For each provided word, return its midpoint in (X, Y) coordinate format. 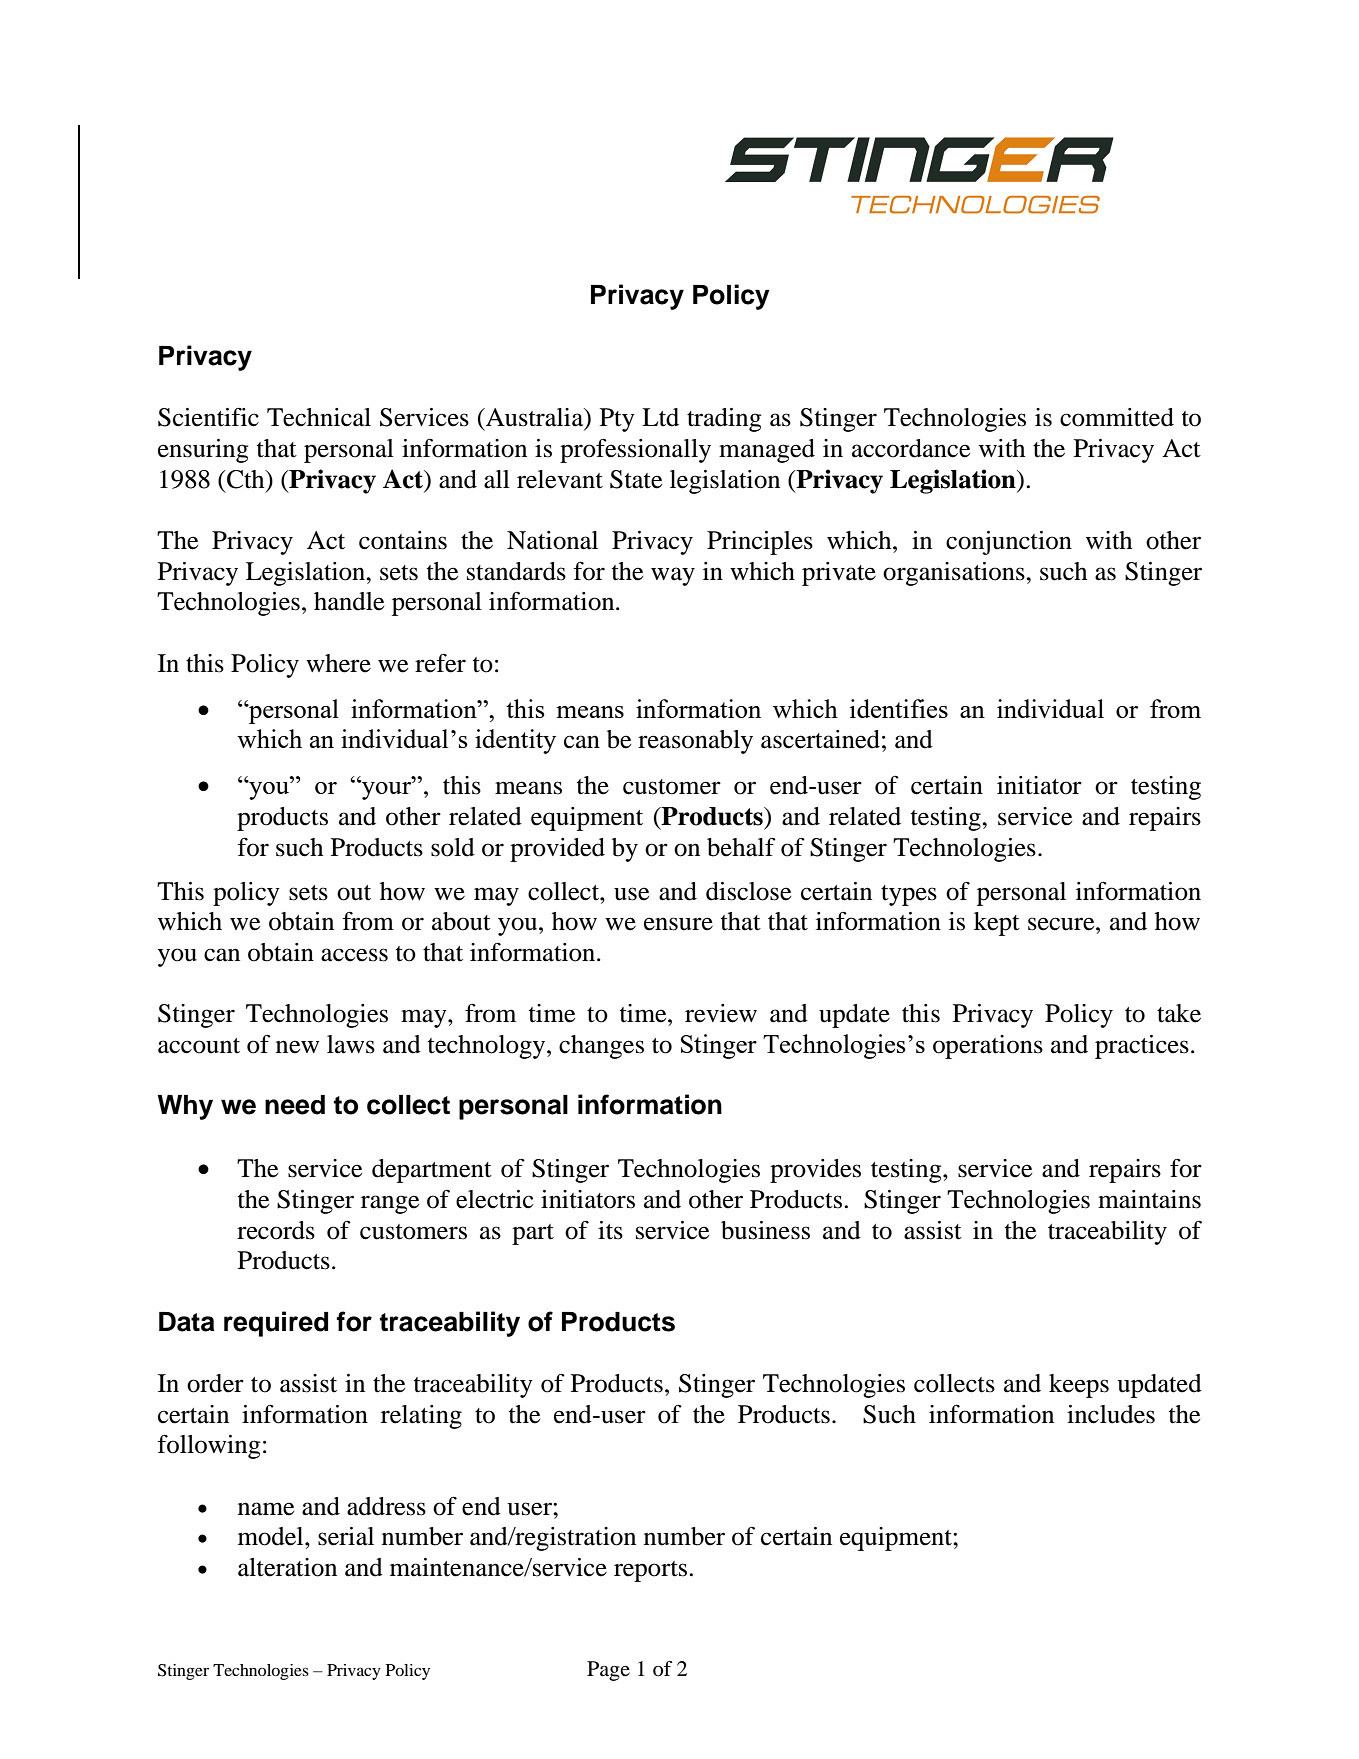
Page (608, 1671)
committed (1117, 417)
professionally (635, 450)
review (721, 1013)
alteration (287, 1567)
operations (988, 1047)
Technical (319, 417)
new (297, 1047)
